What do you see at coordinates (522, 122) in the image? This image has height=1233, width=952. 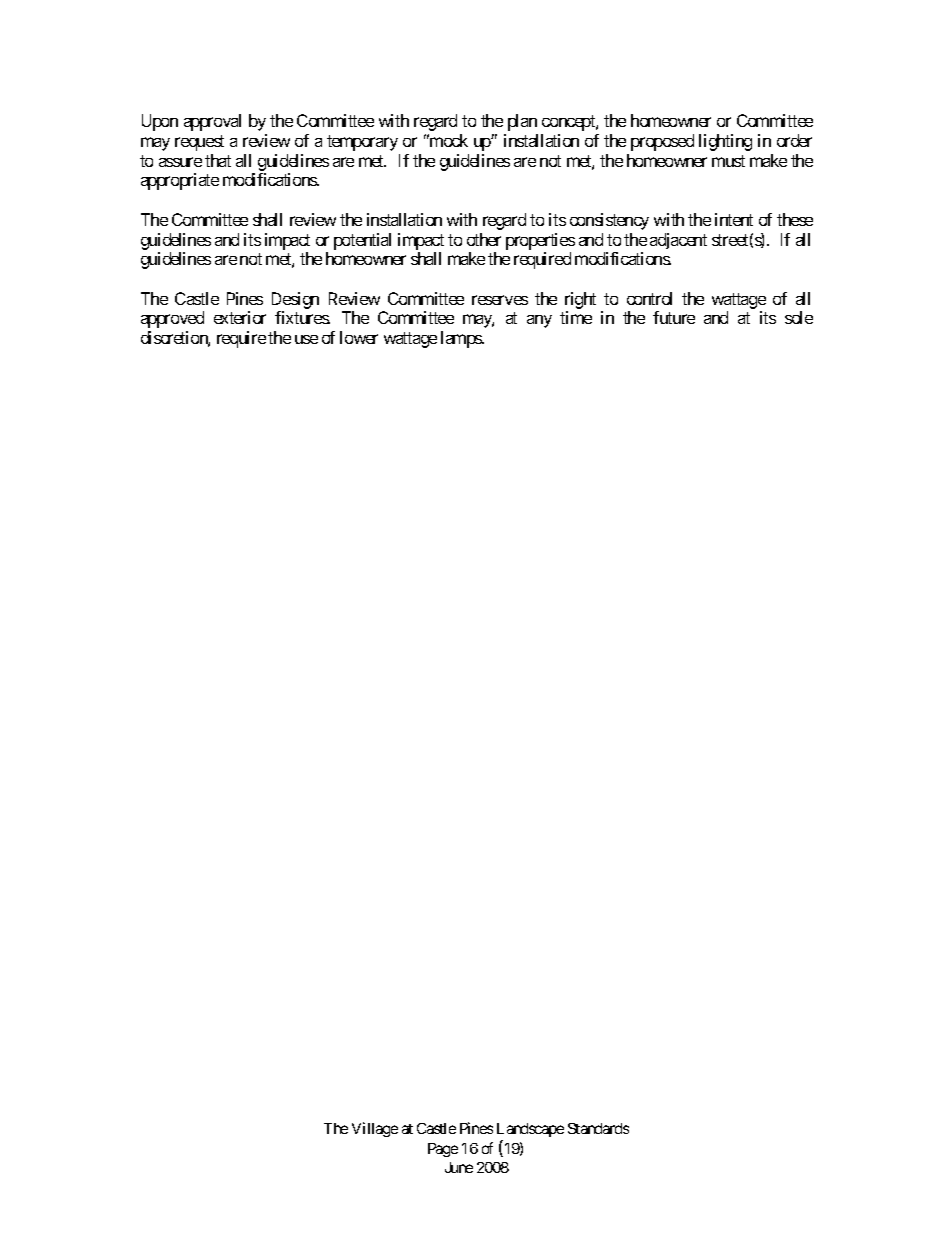 I see `plan` at bounding box center [522, 122].
